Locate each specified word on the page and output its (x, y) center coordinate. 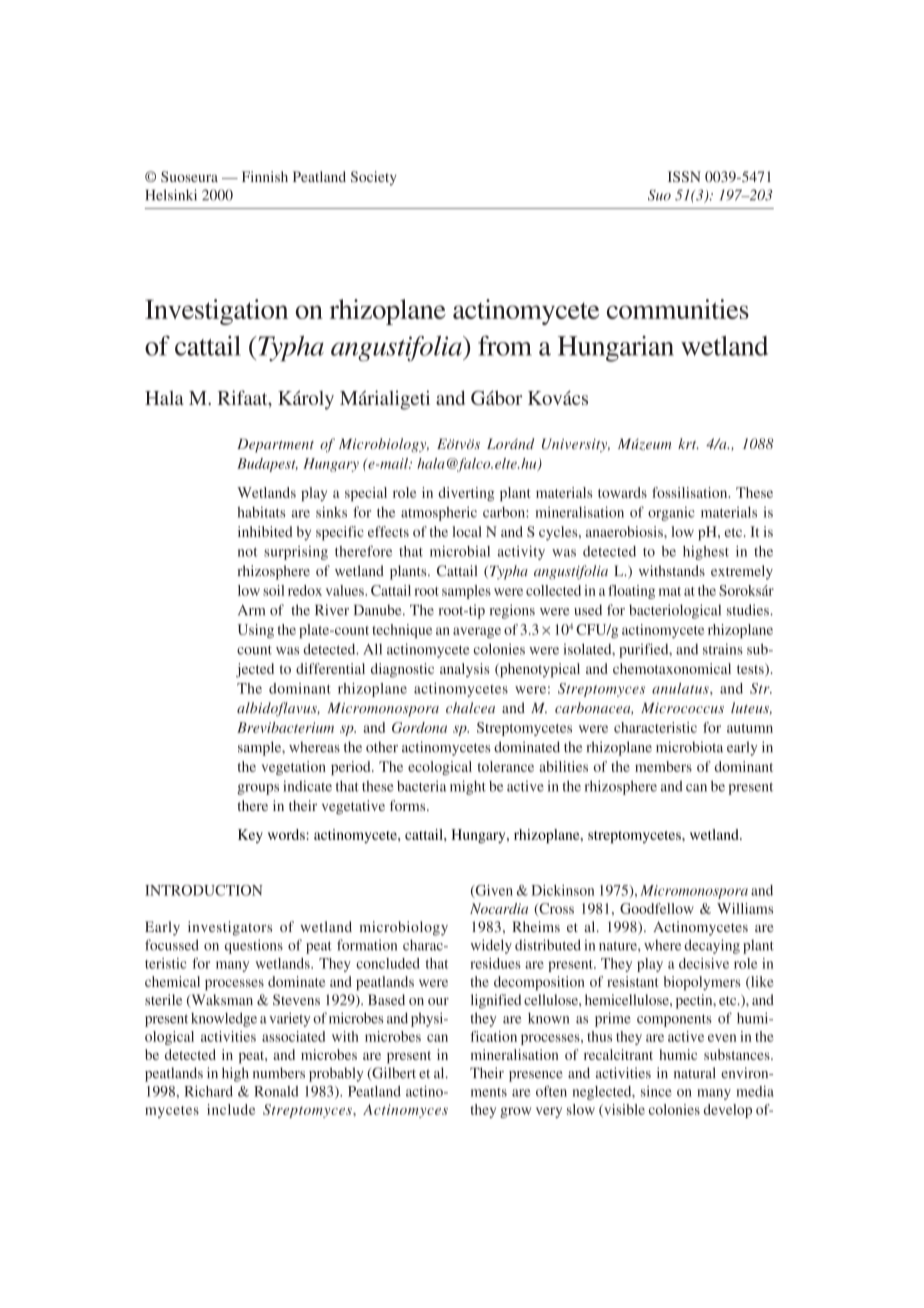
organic (671, 513)
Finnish (265, 176)
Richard (208, 1091)
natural (695, 1073)
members (663, 766)
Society (374, 178)
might (468, 787)
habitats (261, 512)
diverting (466, 494)
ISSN (684, 176)
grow (515, 1112)
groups (258, 789)
